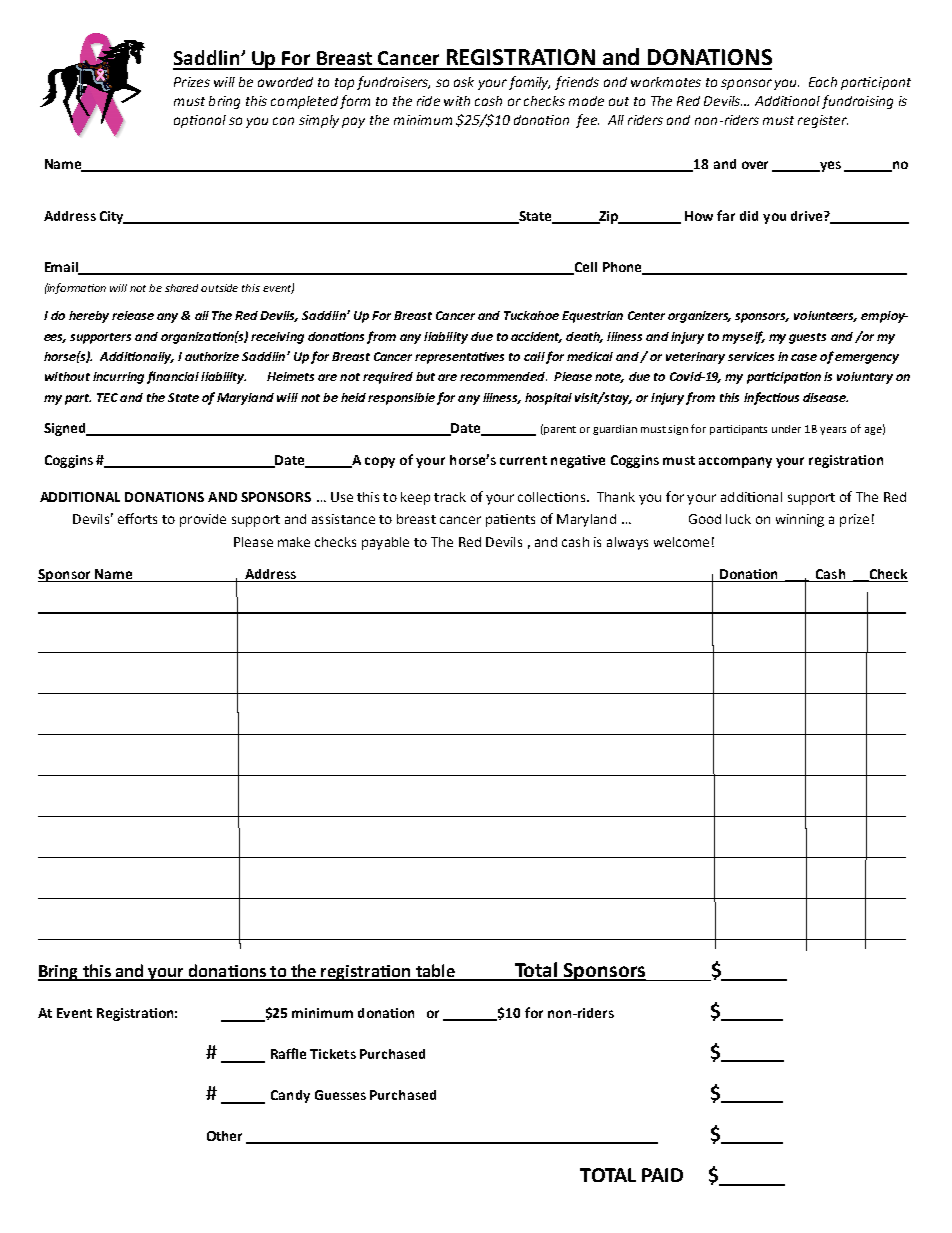  I want to click on Guesses, so click(340, 1095).
